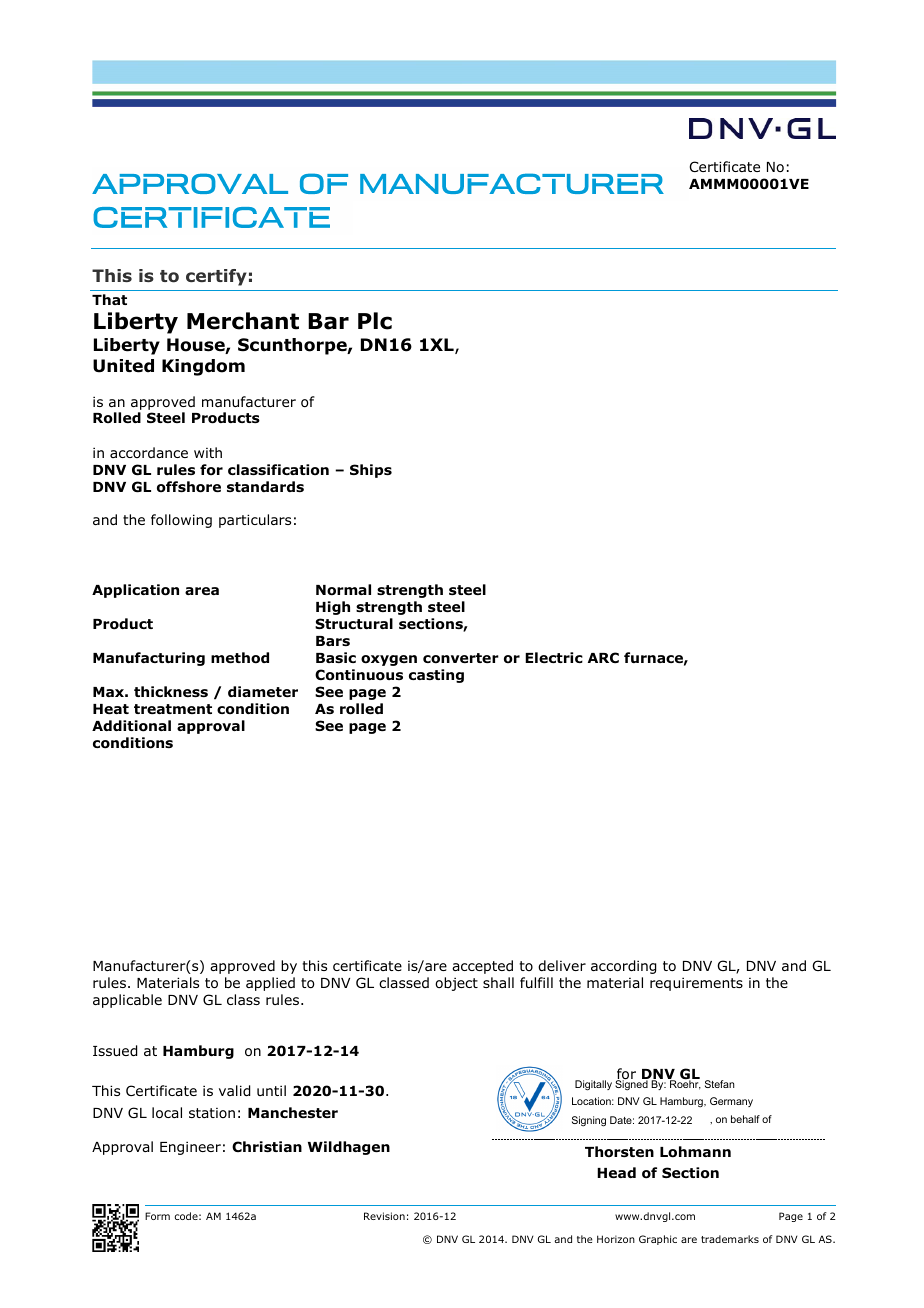 The image size is (924, 1308). I want to click on Revision, so click(384, 1216).
